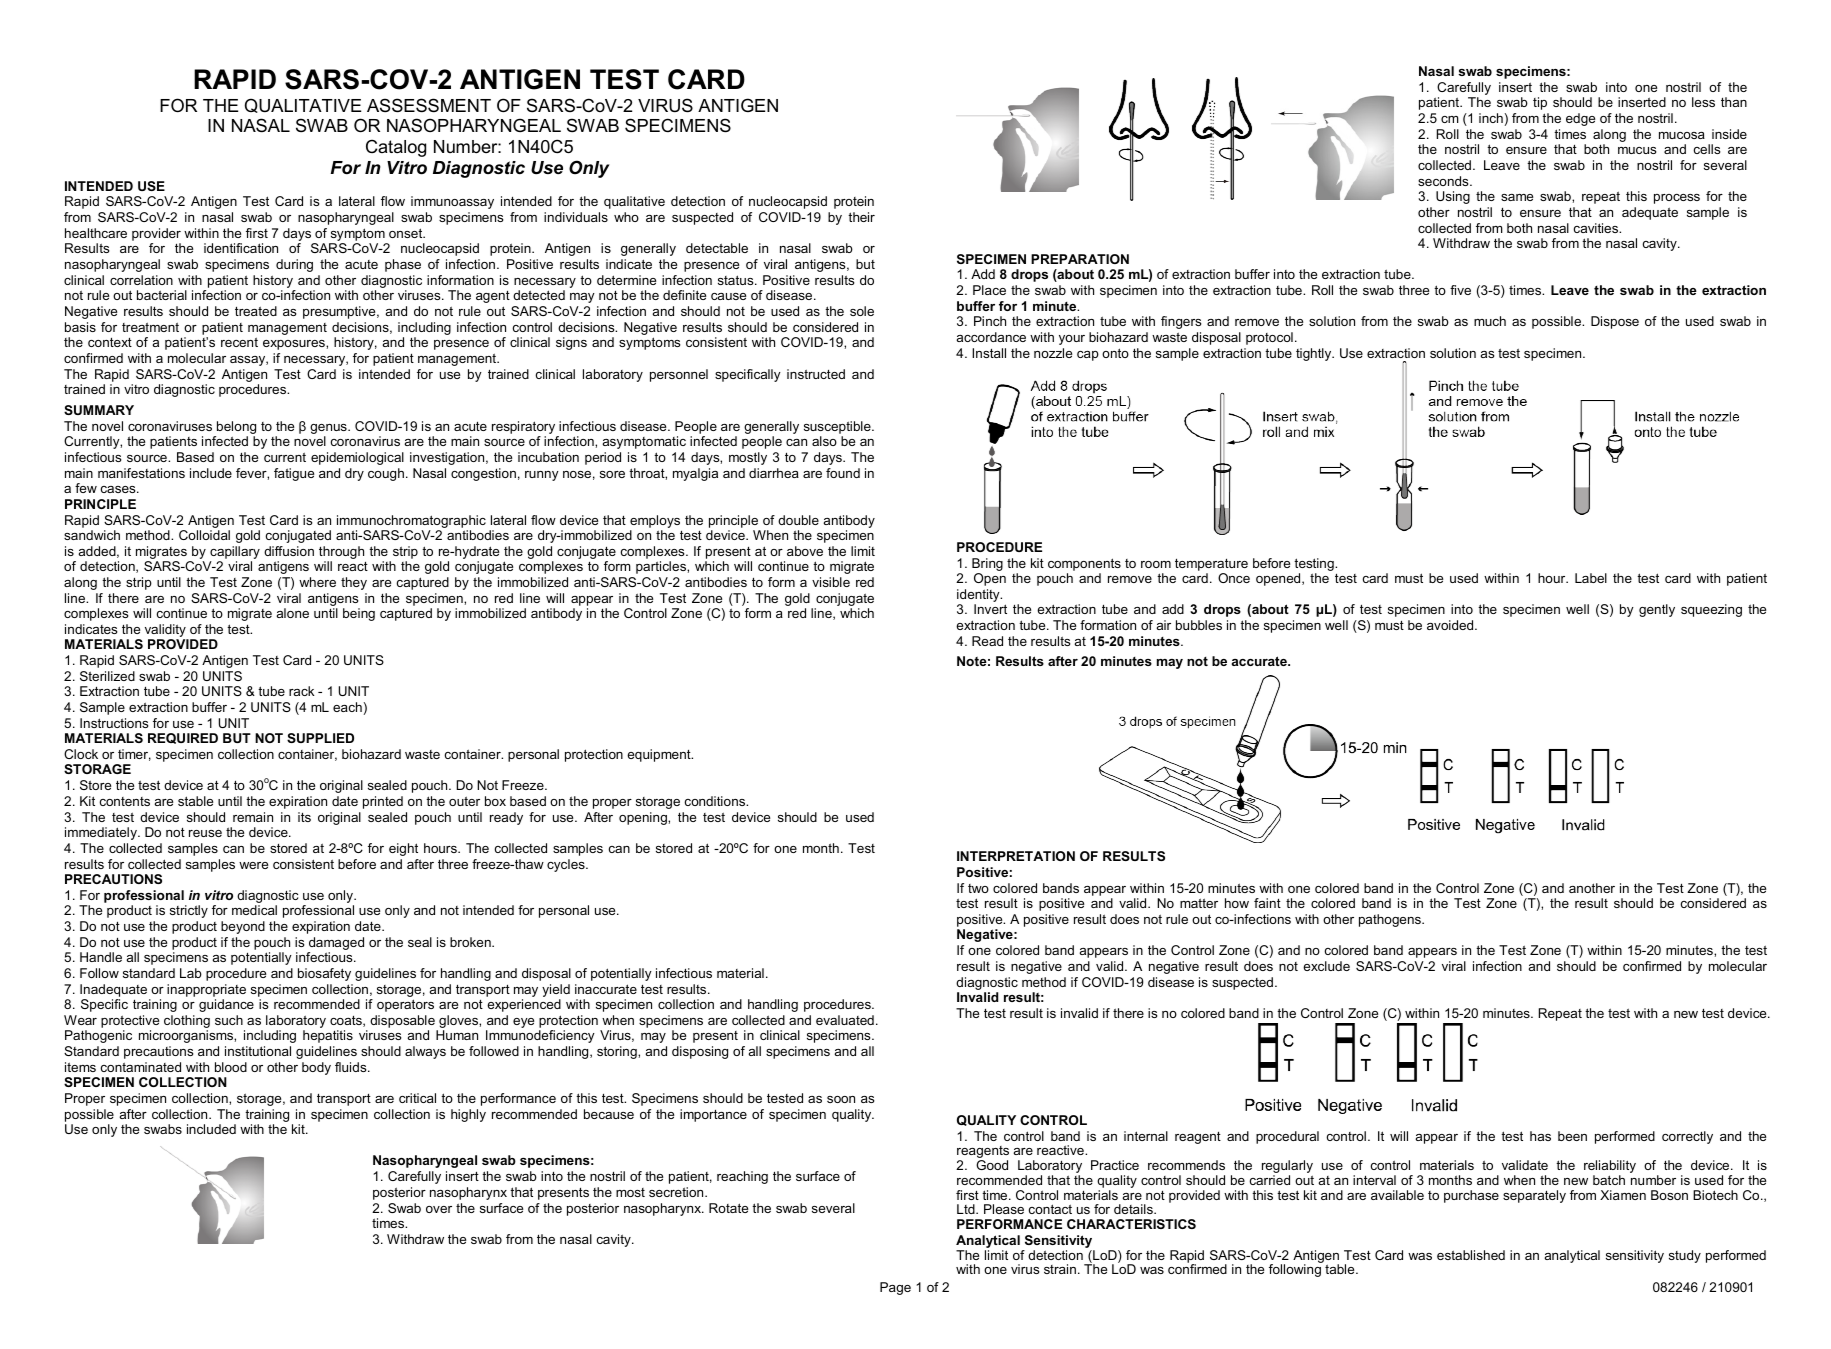  What do you see at coordinates (1471, 1255) in the screenshot?
I see `established` at bounding box center [1471, 1255].
